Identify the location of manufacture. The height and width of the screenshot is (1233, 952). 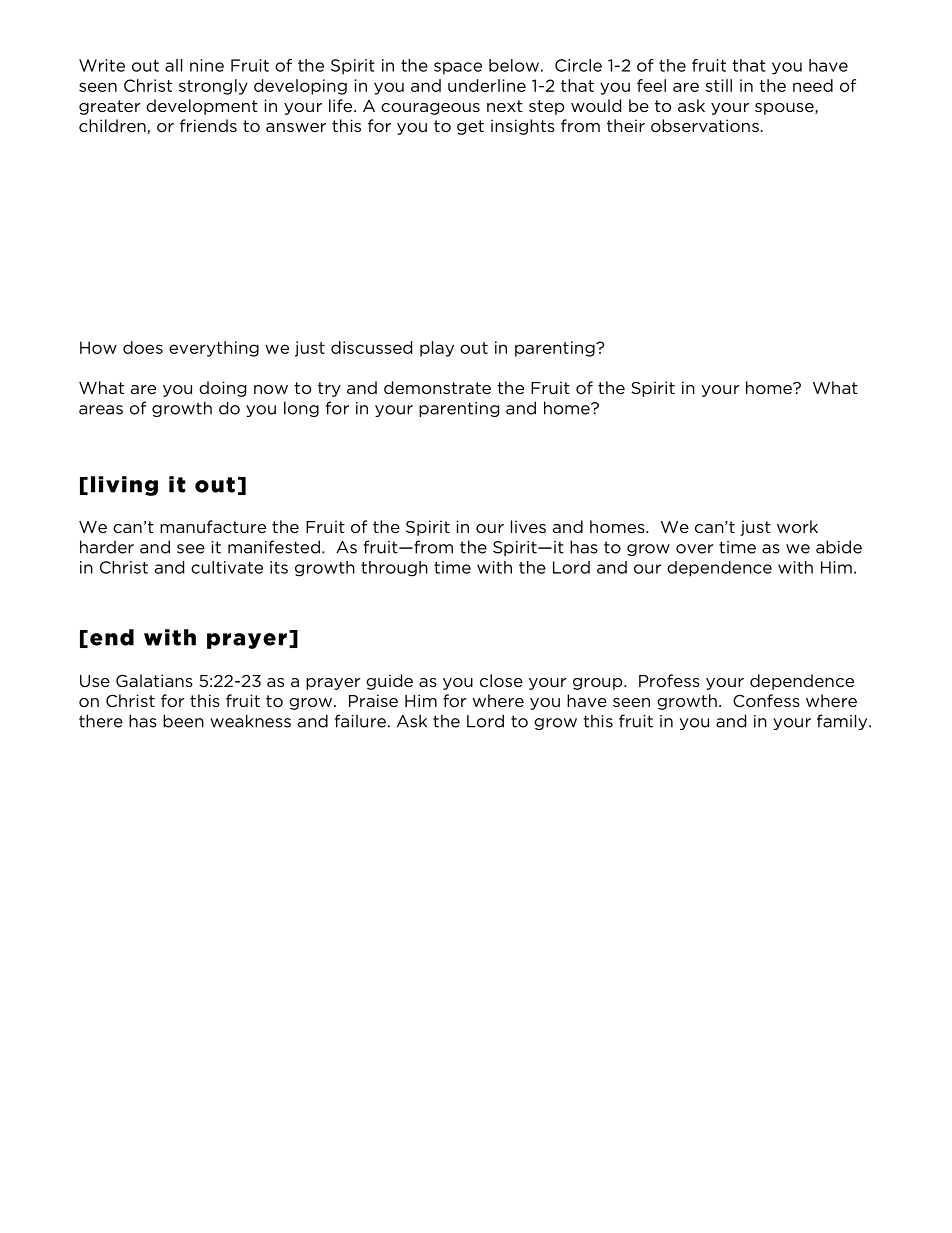
(213, 526).
